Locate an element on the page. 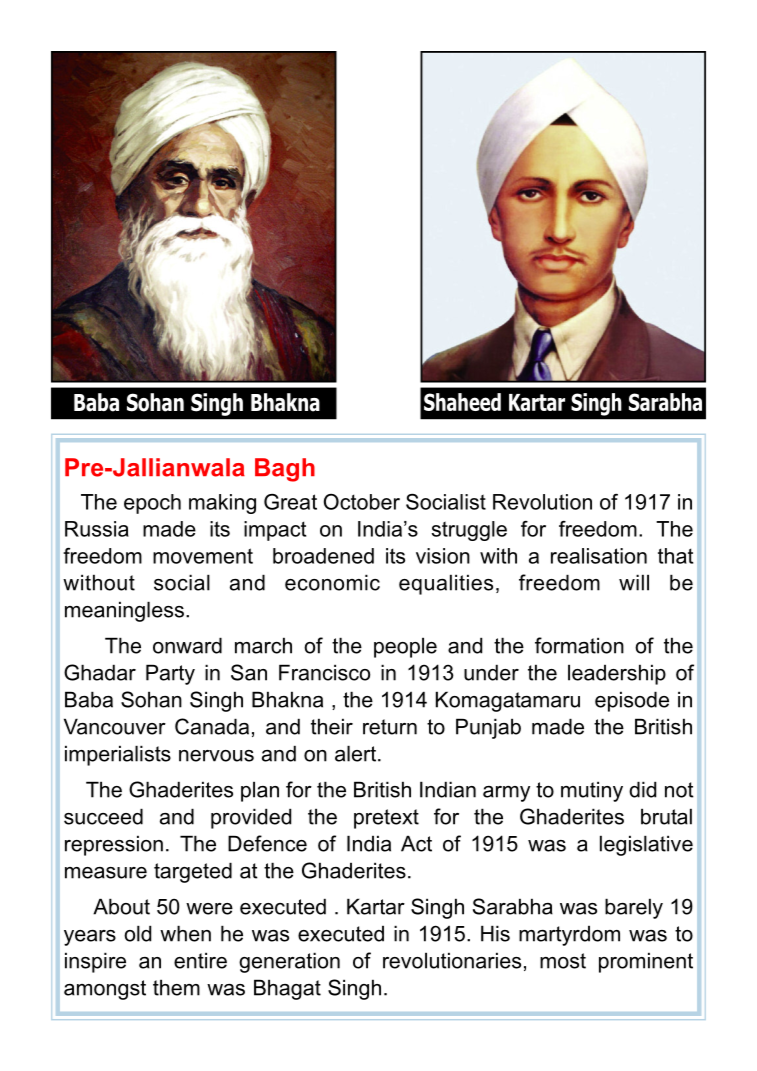 The image size is (757, 1071). epoch is located at coordinates (152, 504).
